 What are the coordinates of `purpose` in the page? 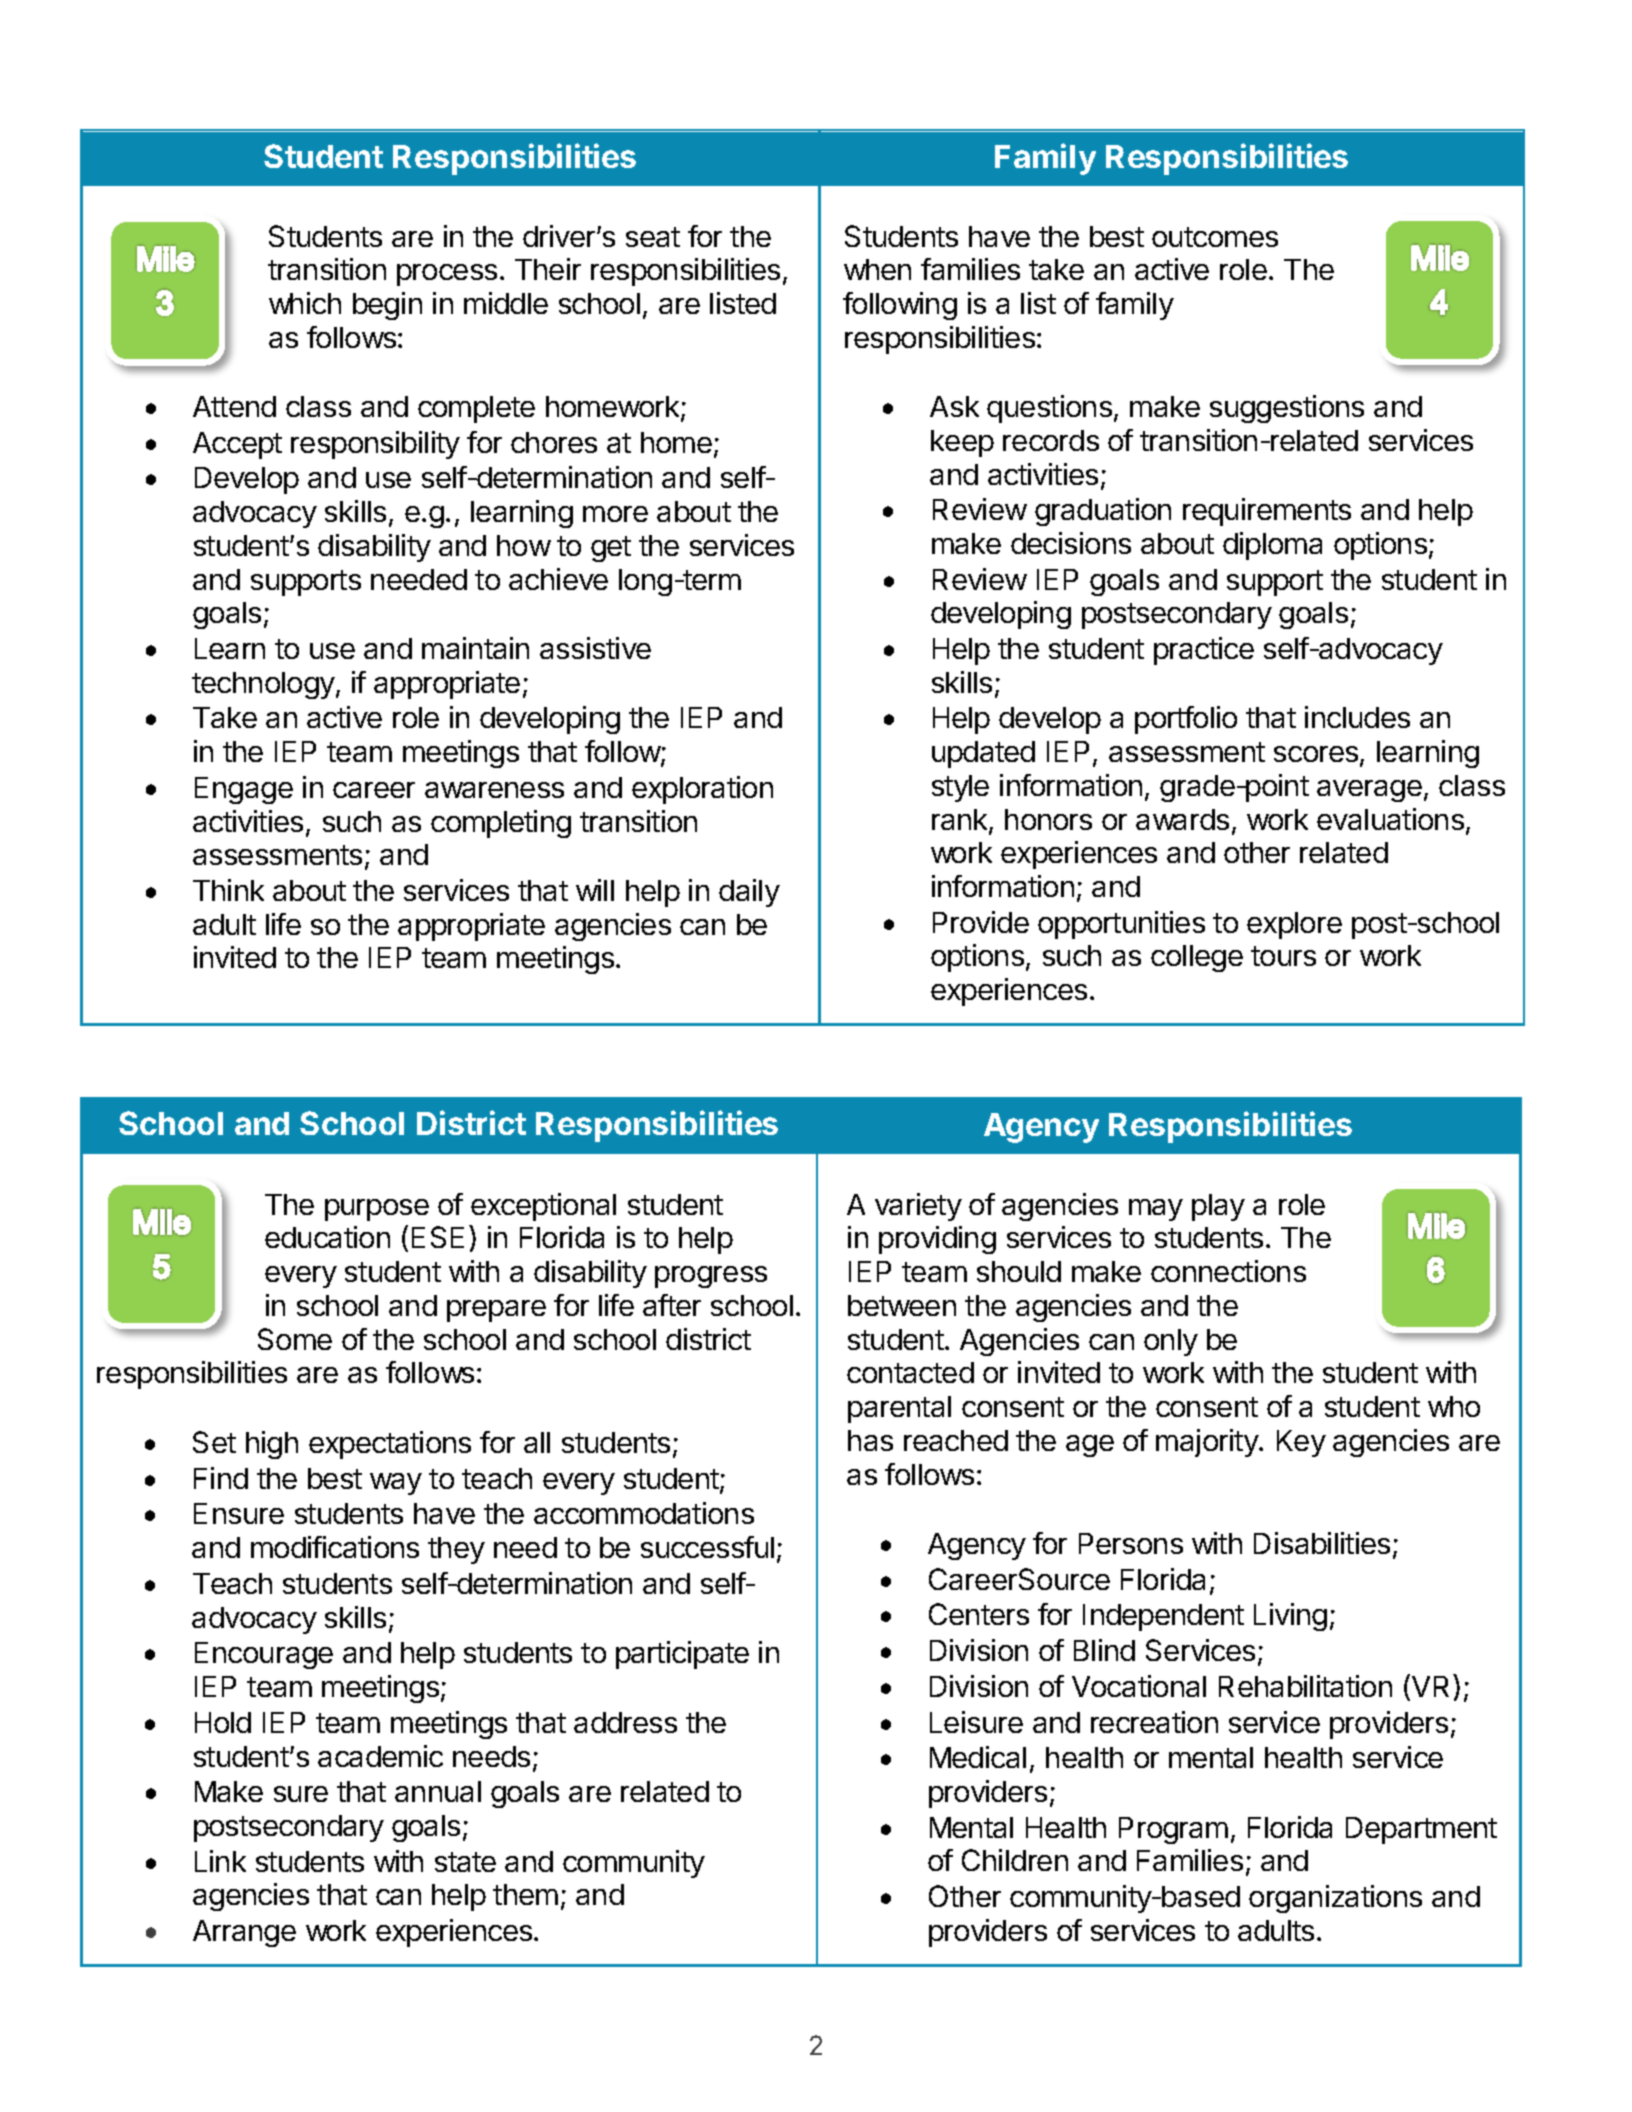 It's located at (377, 1210).
